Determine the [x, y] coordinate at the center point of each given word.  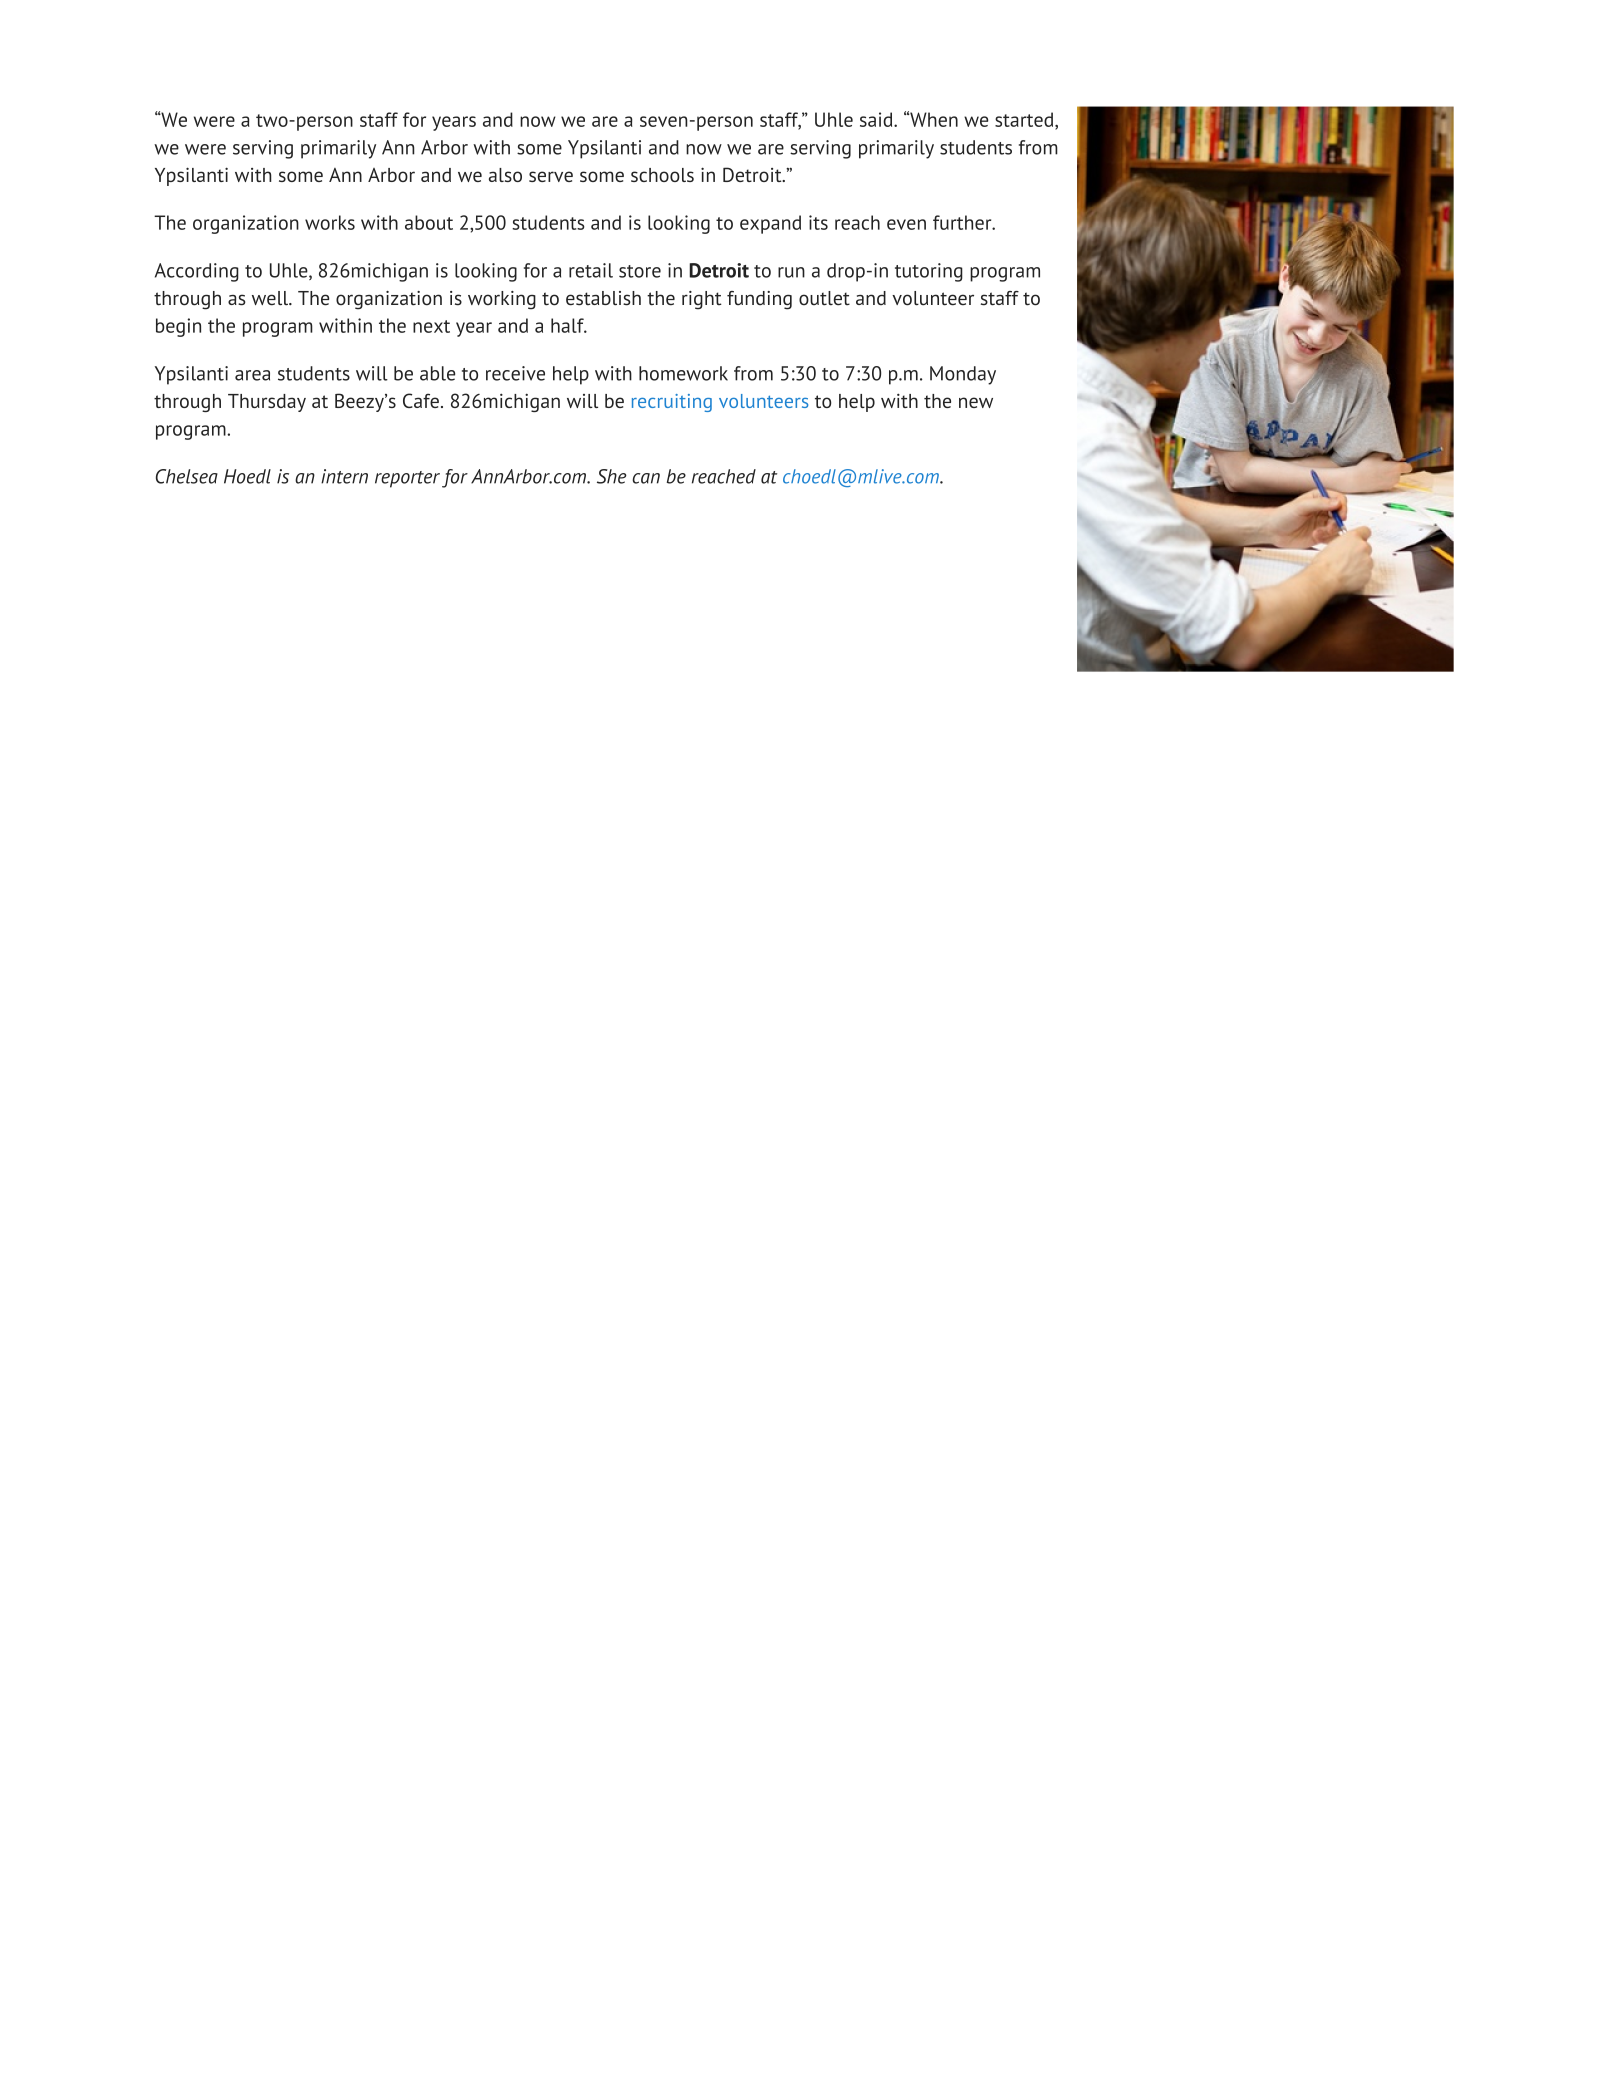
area [252, 375]
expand [770, 224]
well [271, 298]
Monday [963, 375]
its [818, 222]
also [505, 175]
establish [603, 298]
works [330, 222]
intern [344, 476]
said [877, 119]
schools [662, 175]
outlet [824, 298]
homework [683, 373]
